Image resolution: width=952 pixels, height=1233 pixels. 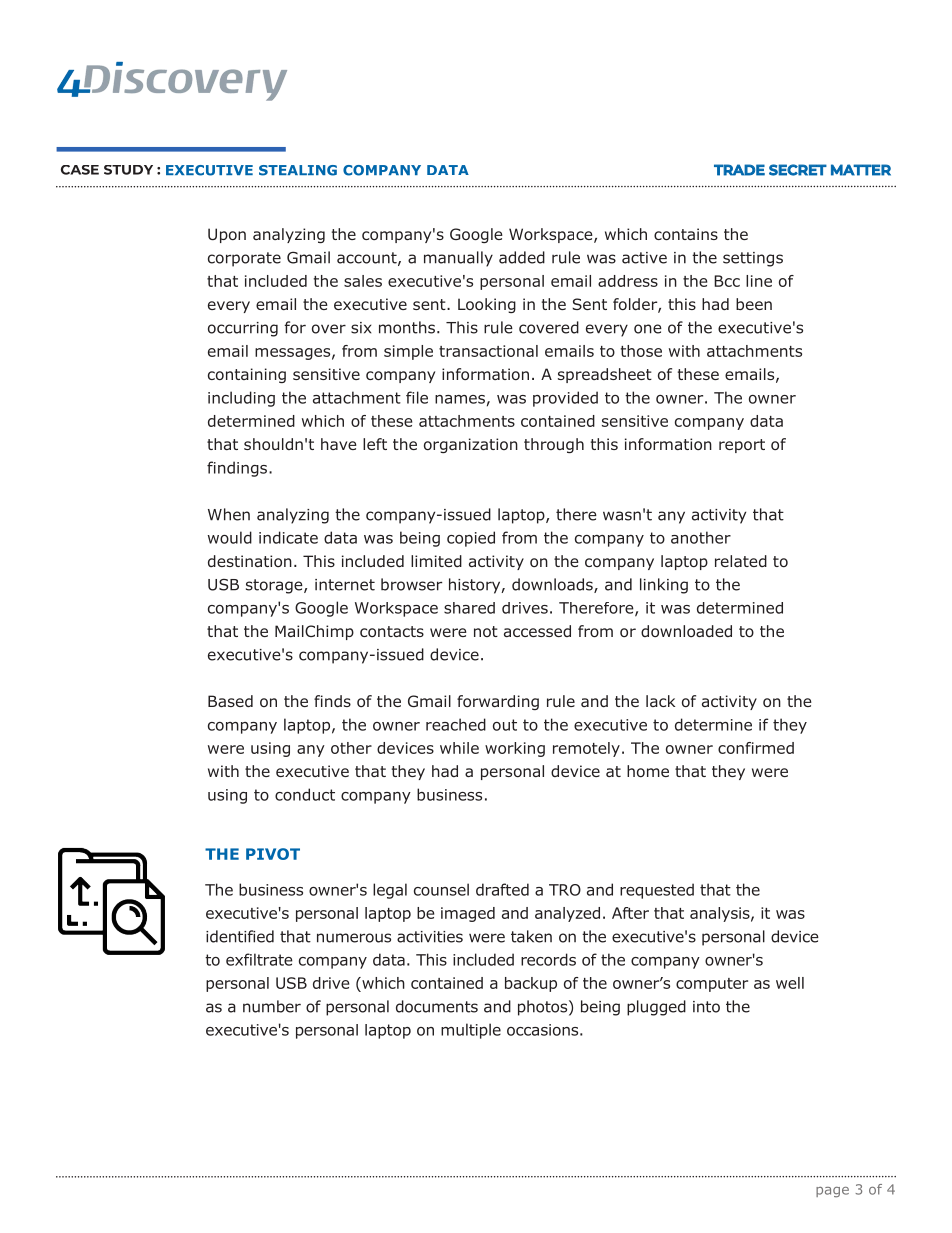 I want to click on page, so click(x=832, y=1192).
